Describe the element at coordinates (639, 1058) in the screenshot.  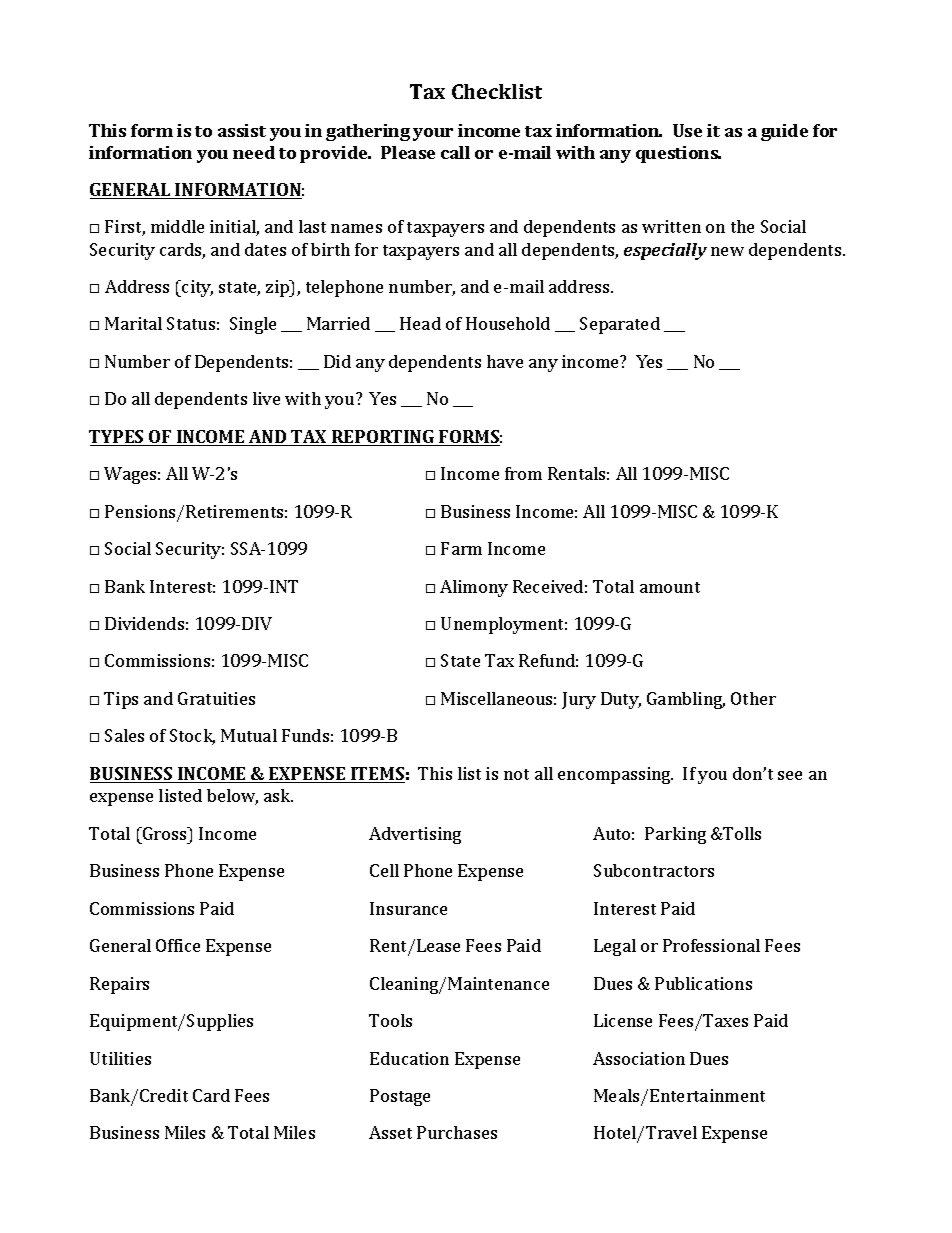
I see `Association` at that location.
